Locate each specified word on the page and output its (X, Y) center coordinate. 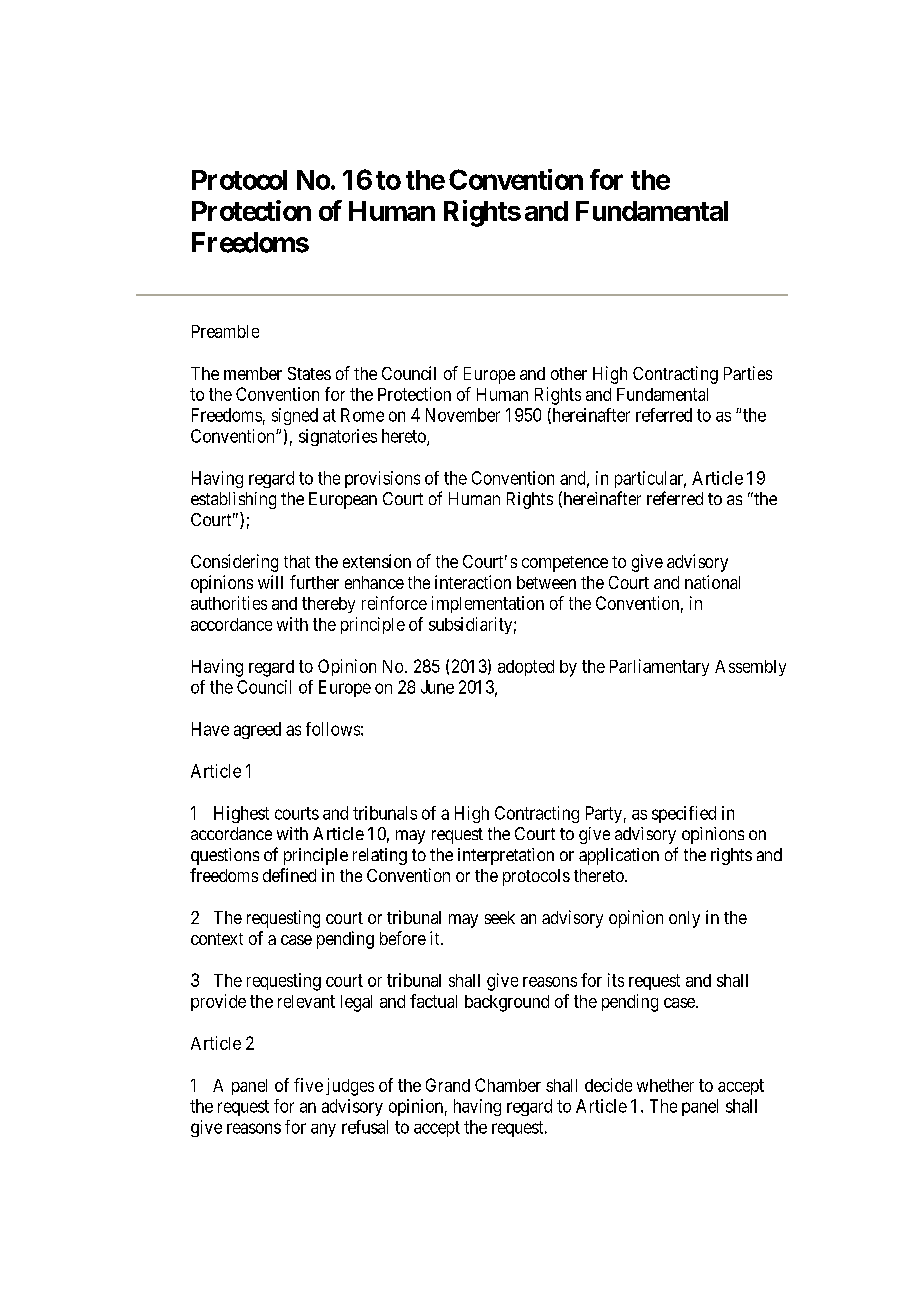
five (308, 1085)
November (463, 415)
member (253, 373)
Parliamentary (659, 667)
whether (665, 1085)
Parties (748, 373)
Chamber (508, 1085)
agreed (257, 730)
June (437, 687)
